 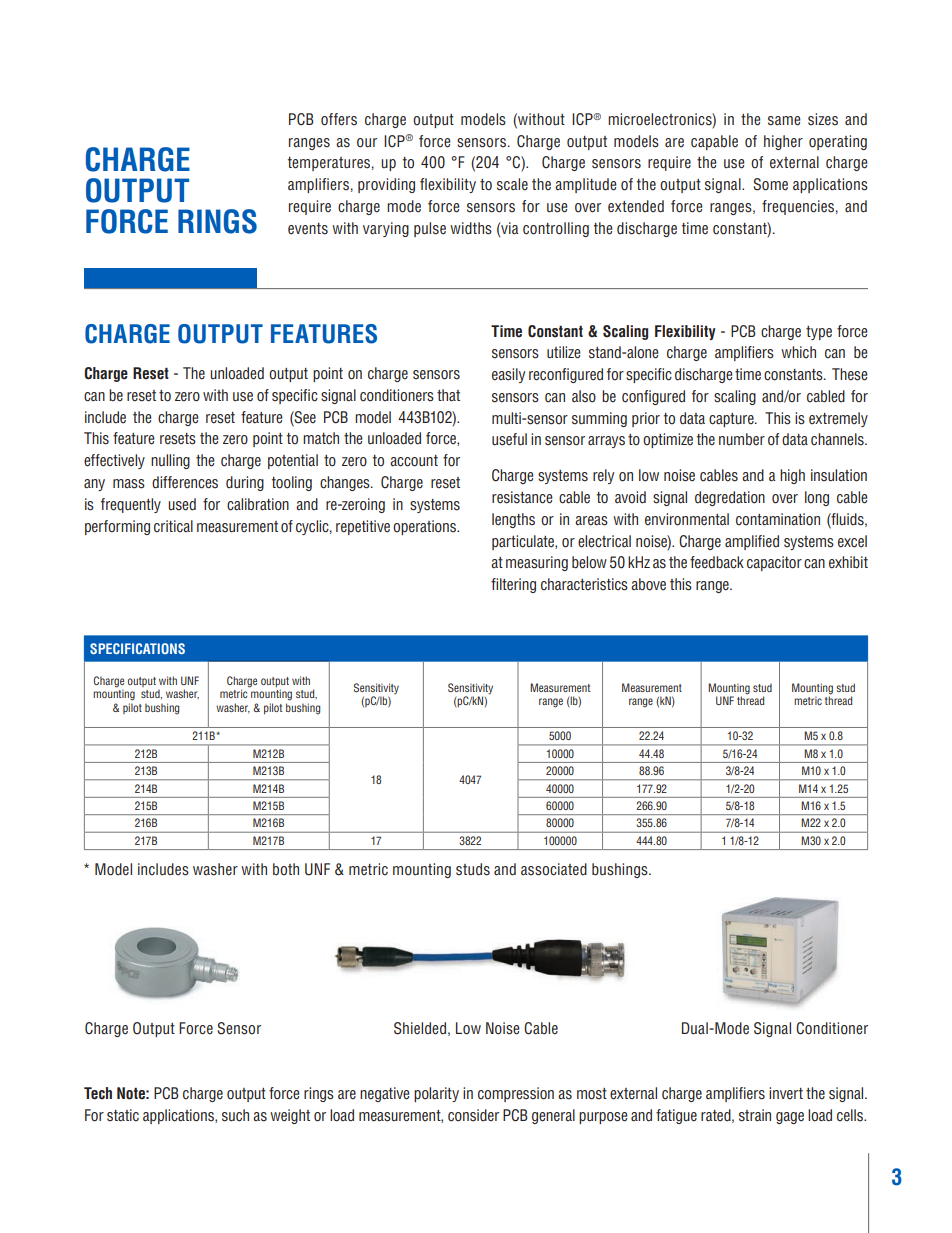 I want to click on critical, so click(x=173, y=526).
